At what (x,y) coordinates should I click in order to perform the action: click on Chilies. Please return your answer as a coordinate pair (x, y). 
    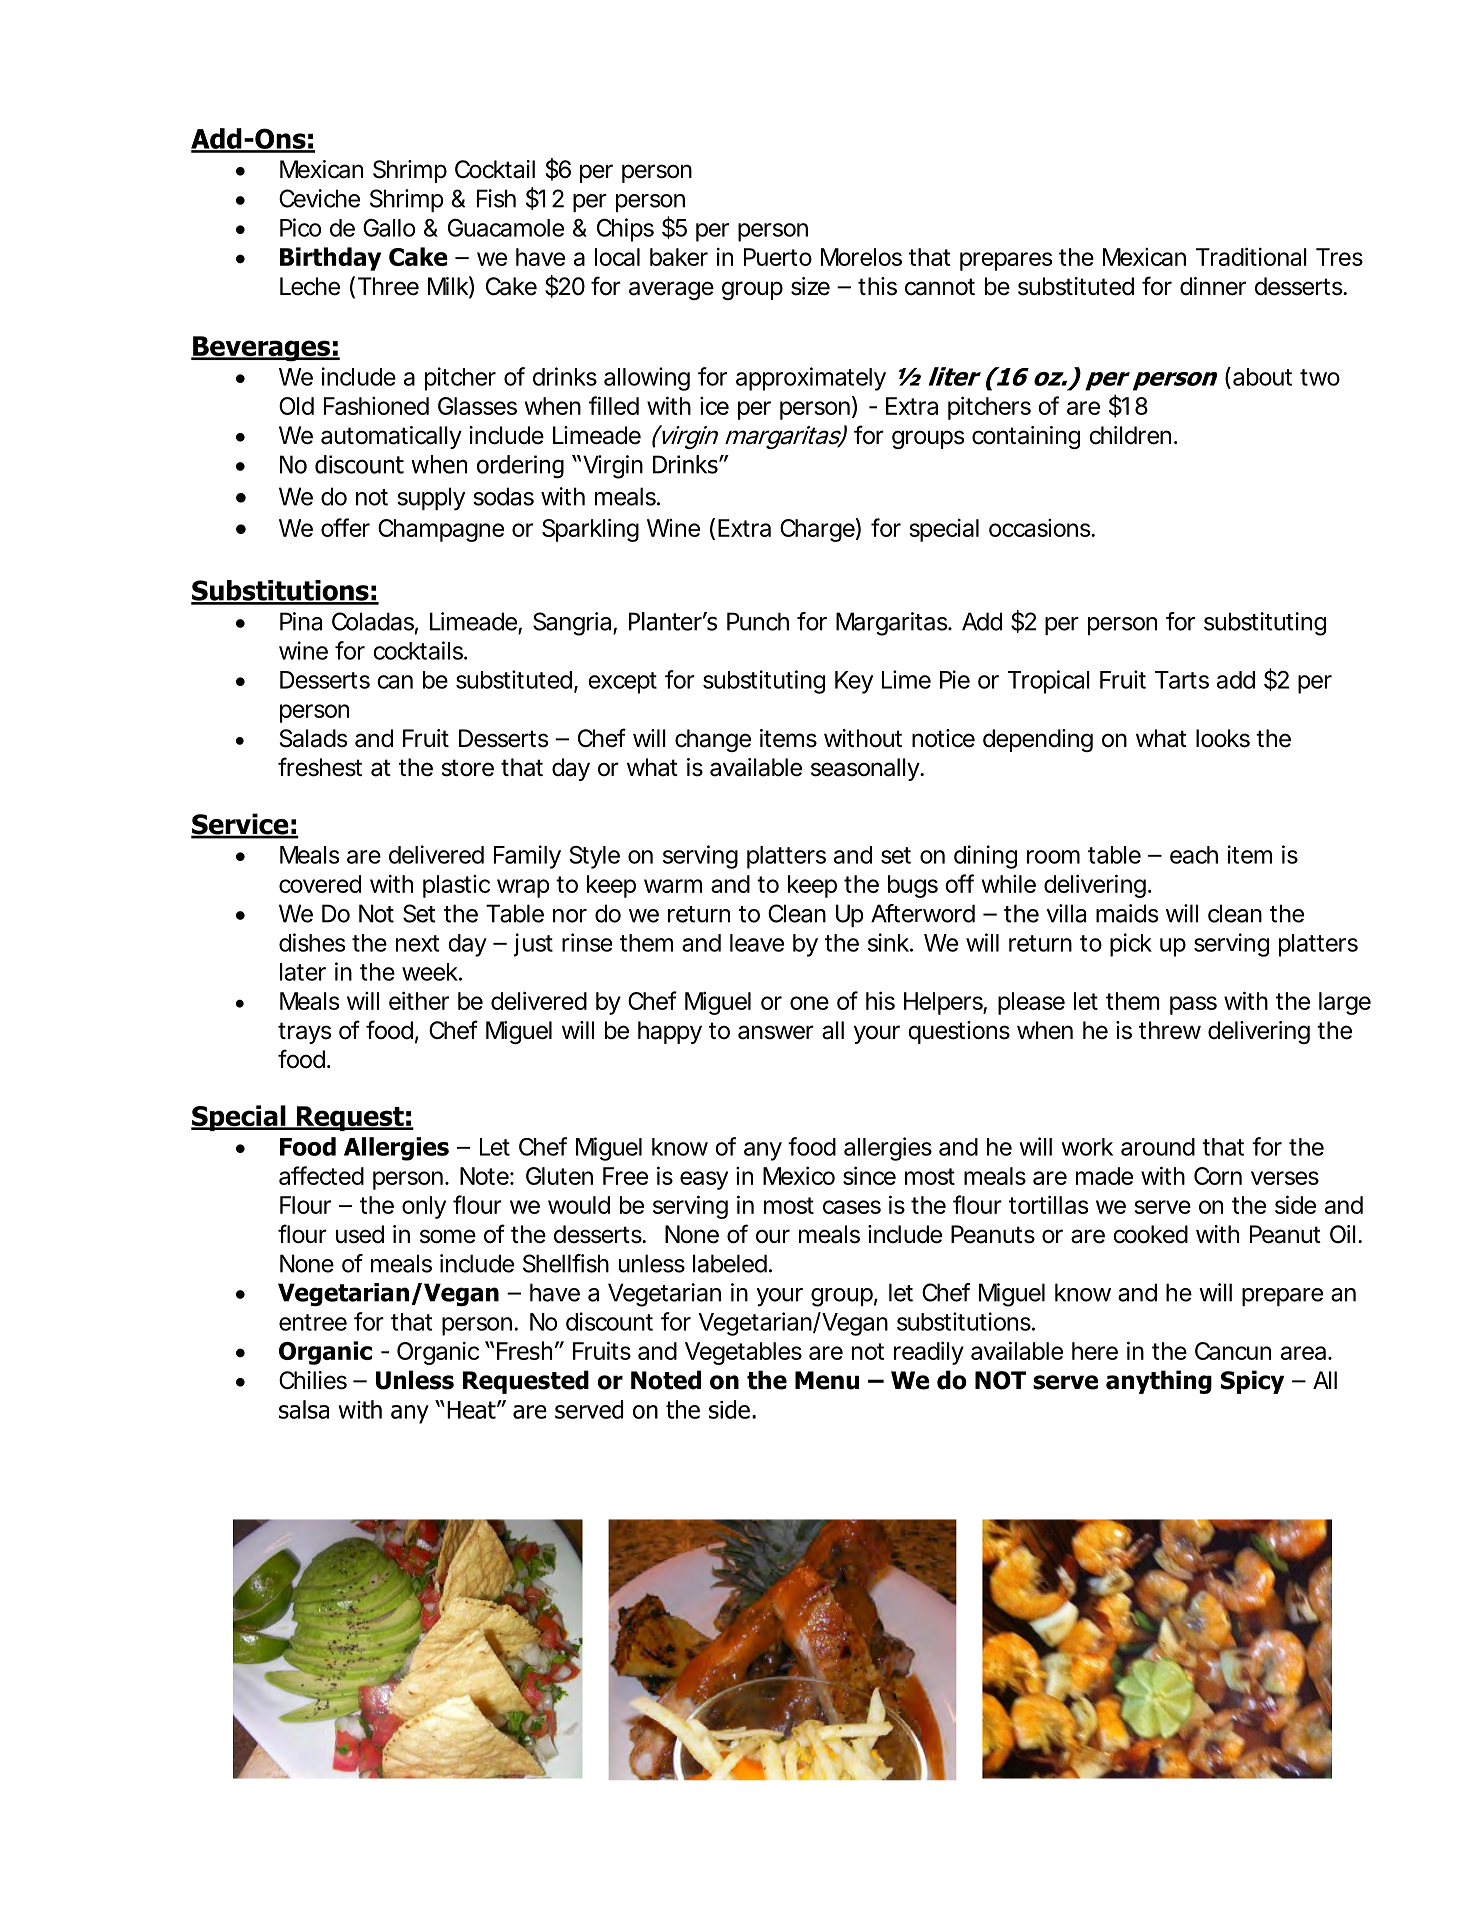
    Looking at the image, I should click on (313, 1380).
